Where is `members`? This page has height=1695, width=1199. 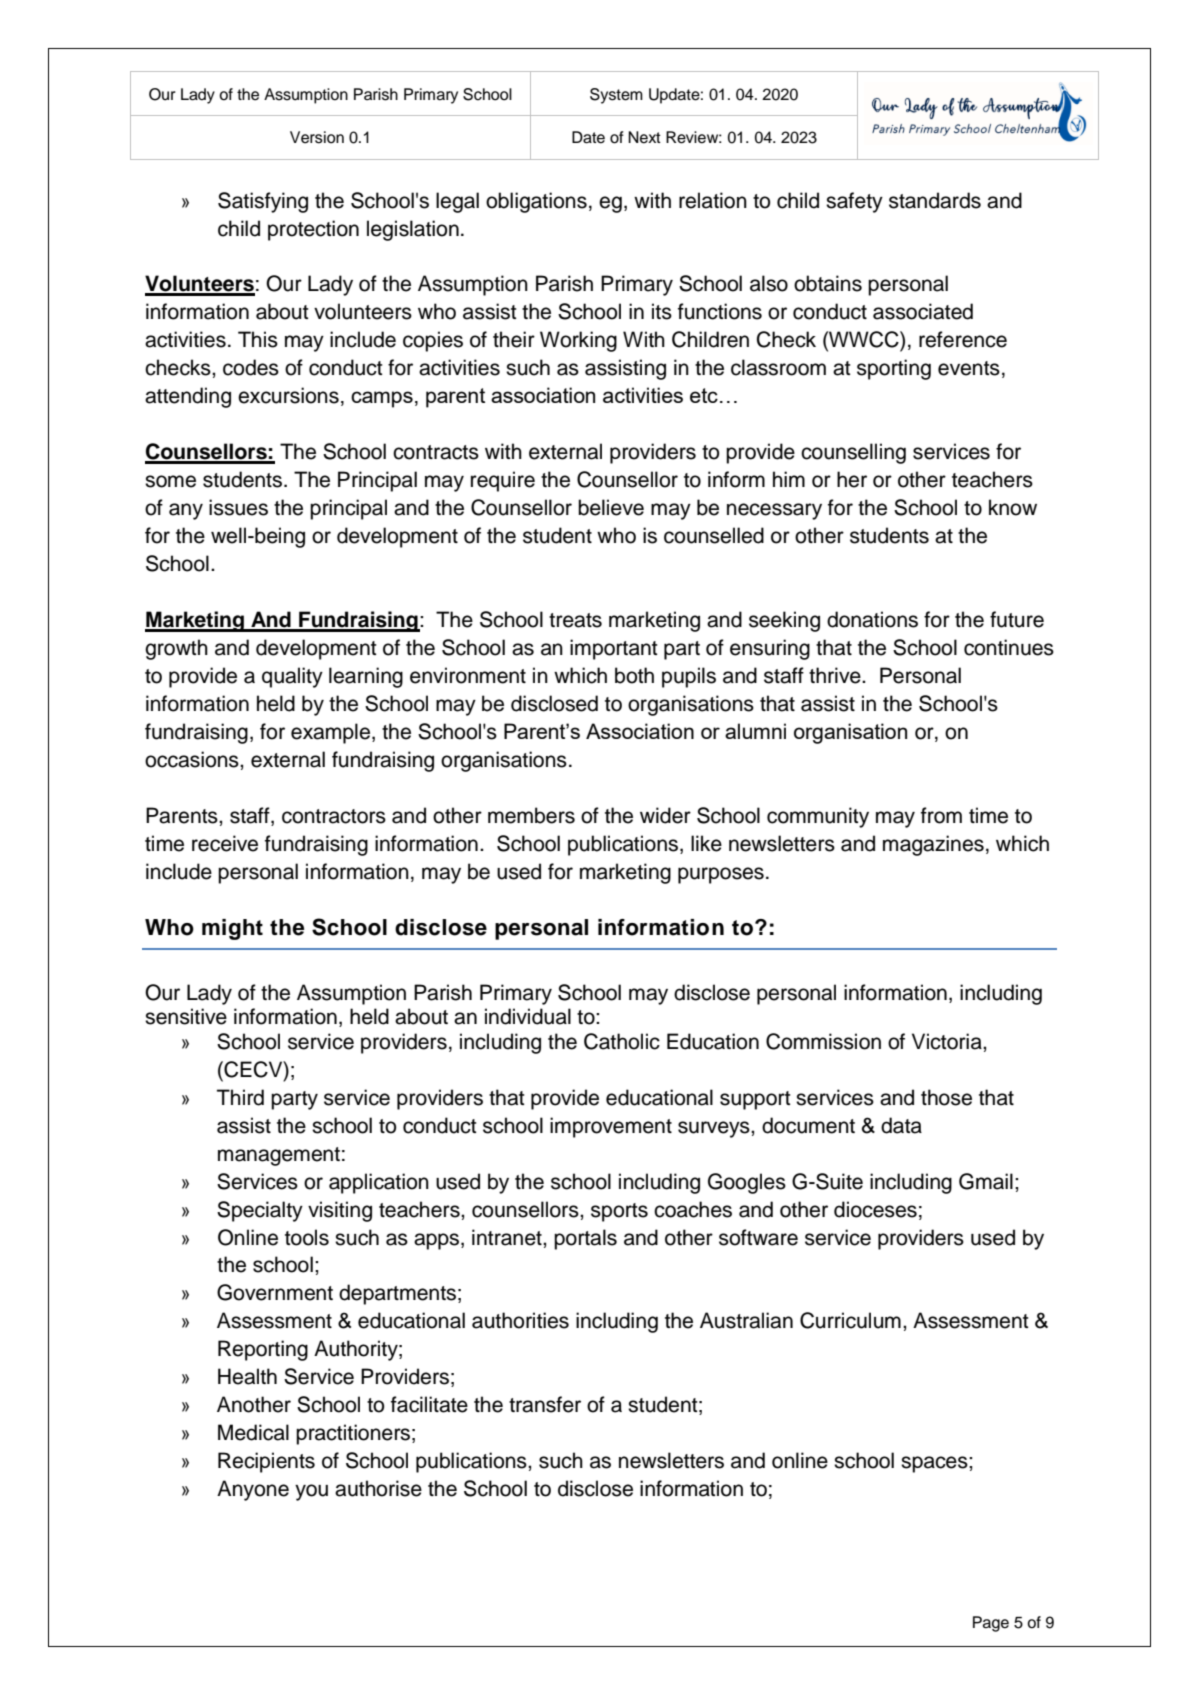 members is located at coordinates (531, 815).
